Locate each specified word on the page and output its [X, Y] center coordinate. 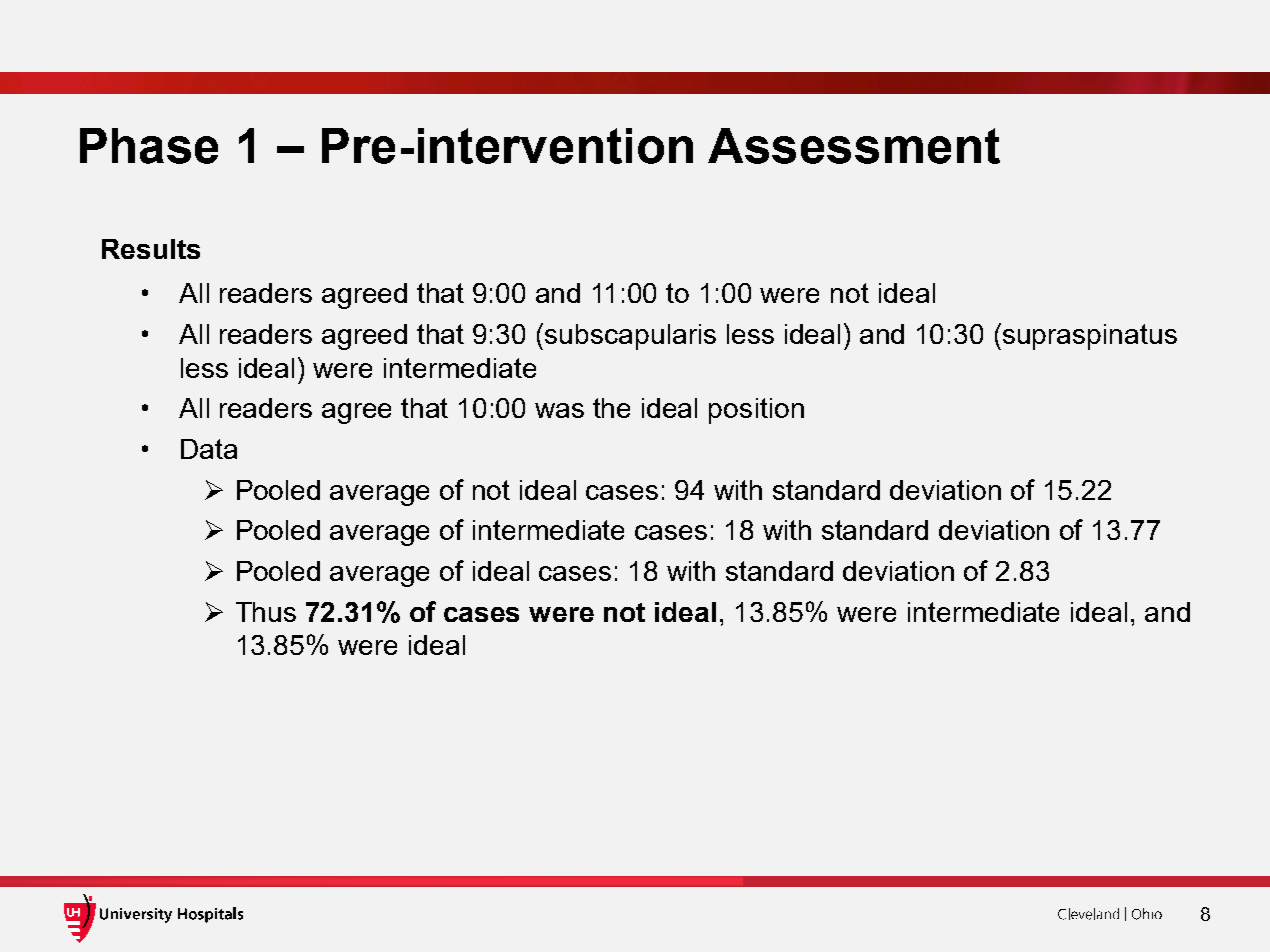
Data [209, 449]
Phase [149, 146]
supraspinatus [1090, 337]
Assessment [854, 146]
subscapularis [630, 337]
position [756, 411]
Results [151, 249]
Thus [266, 612]
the [611, 408]
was [559, 410]
